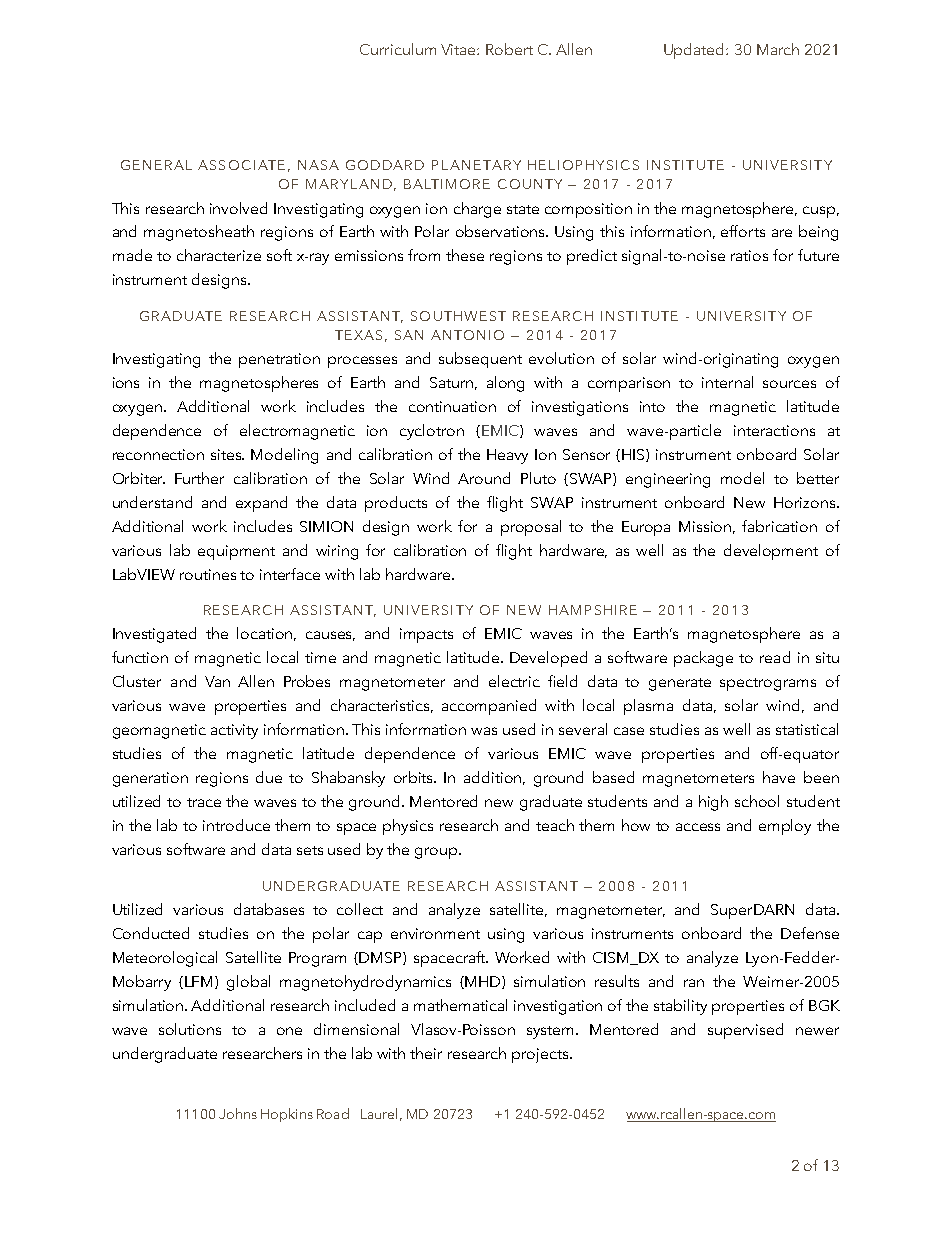 The height and width of the screenshot is (1233, 952). Describe the element at coordinates (531, 528) in the screenshot. I see `proposal` at that location.
